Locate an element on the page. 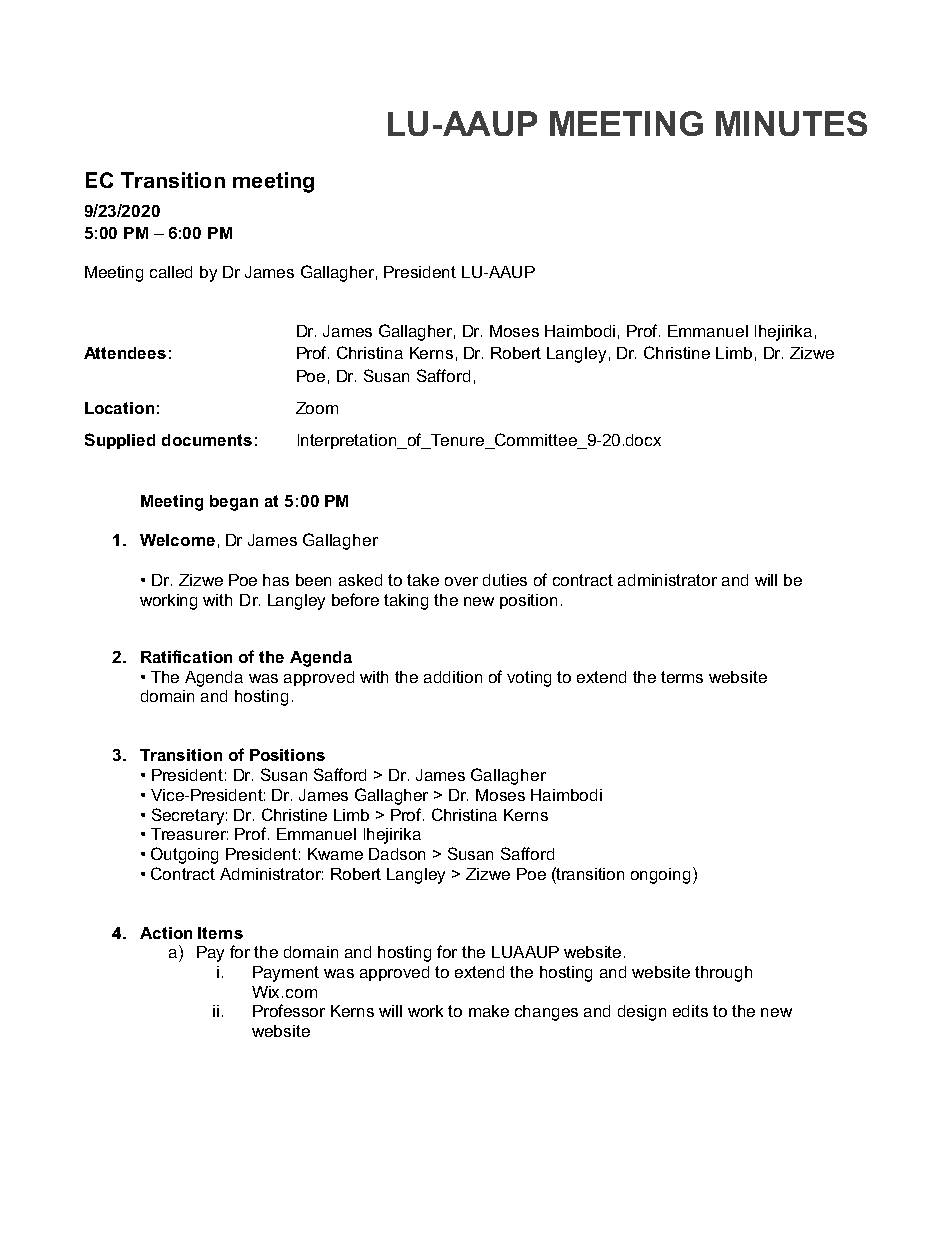  MINUTES is located at coordinates (791, 123).
